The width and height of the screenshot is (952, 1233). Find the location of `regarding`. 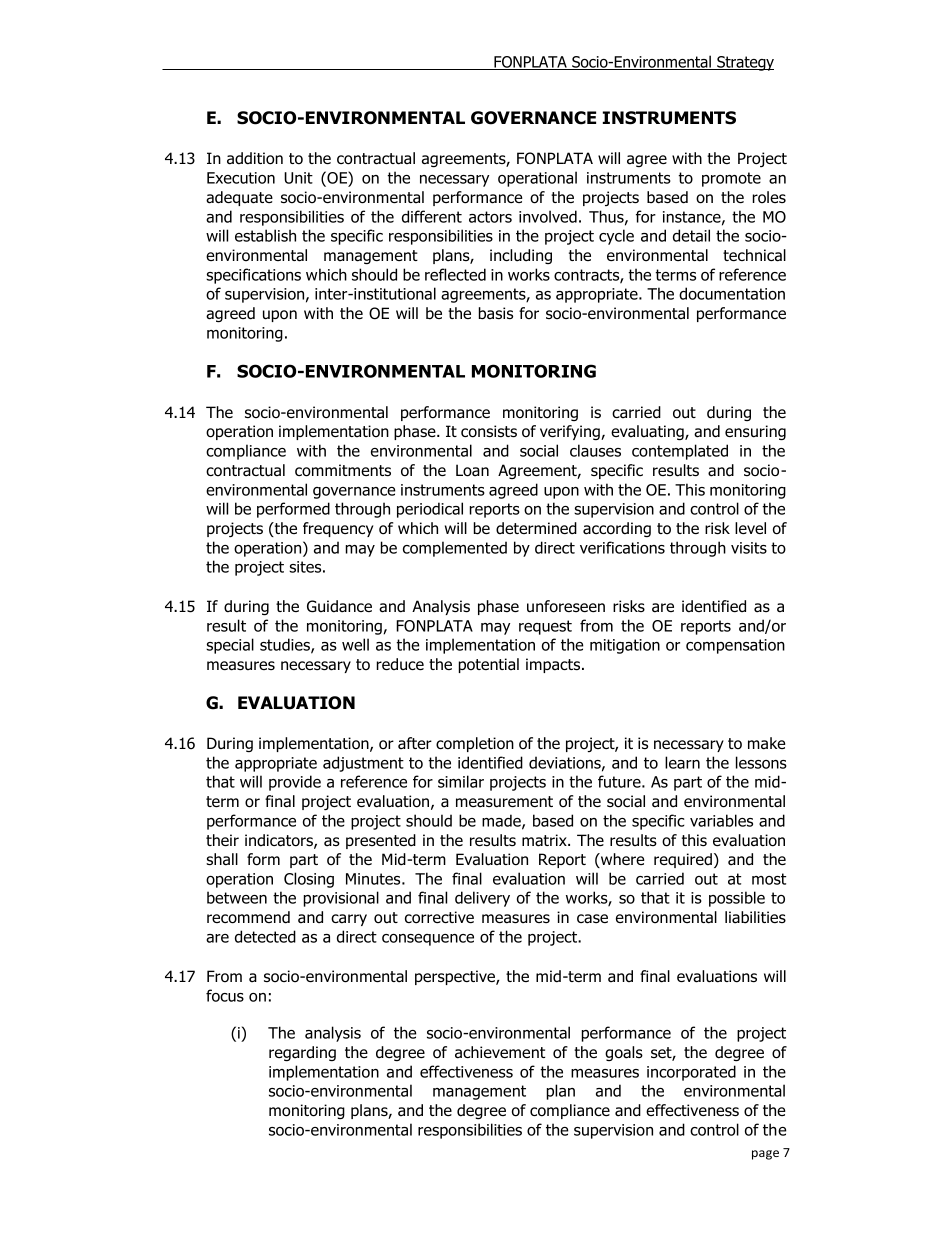

regarding is located at coordinates (302, 1053).
